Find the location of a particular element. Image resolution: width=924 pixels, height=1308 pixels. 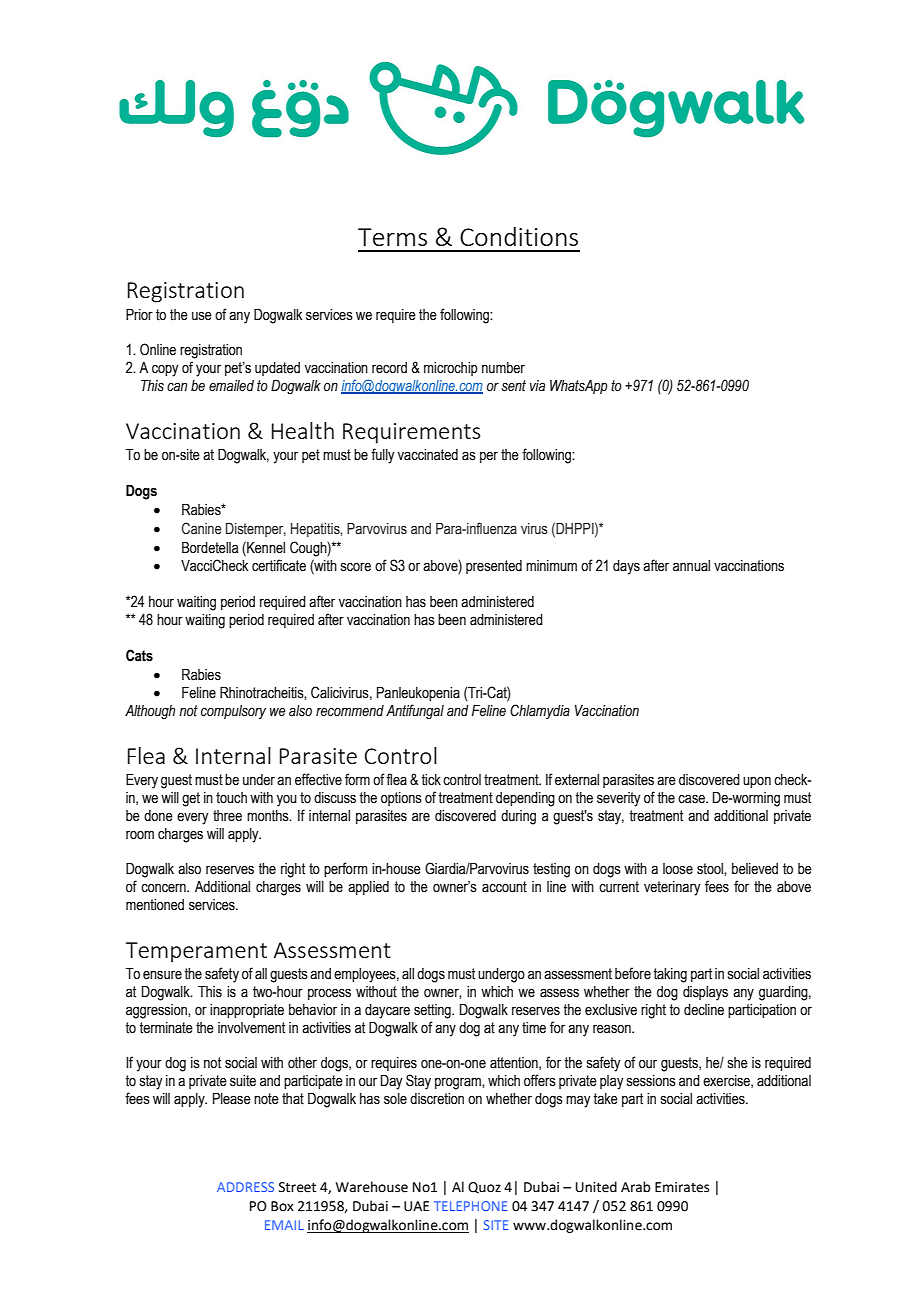

TELEPHONE is located at coordinates (471, 1206).
